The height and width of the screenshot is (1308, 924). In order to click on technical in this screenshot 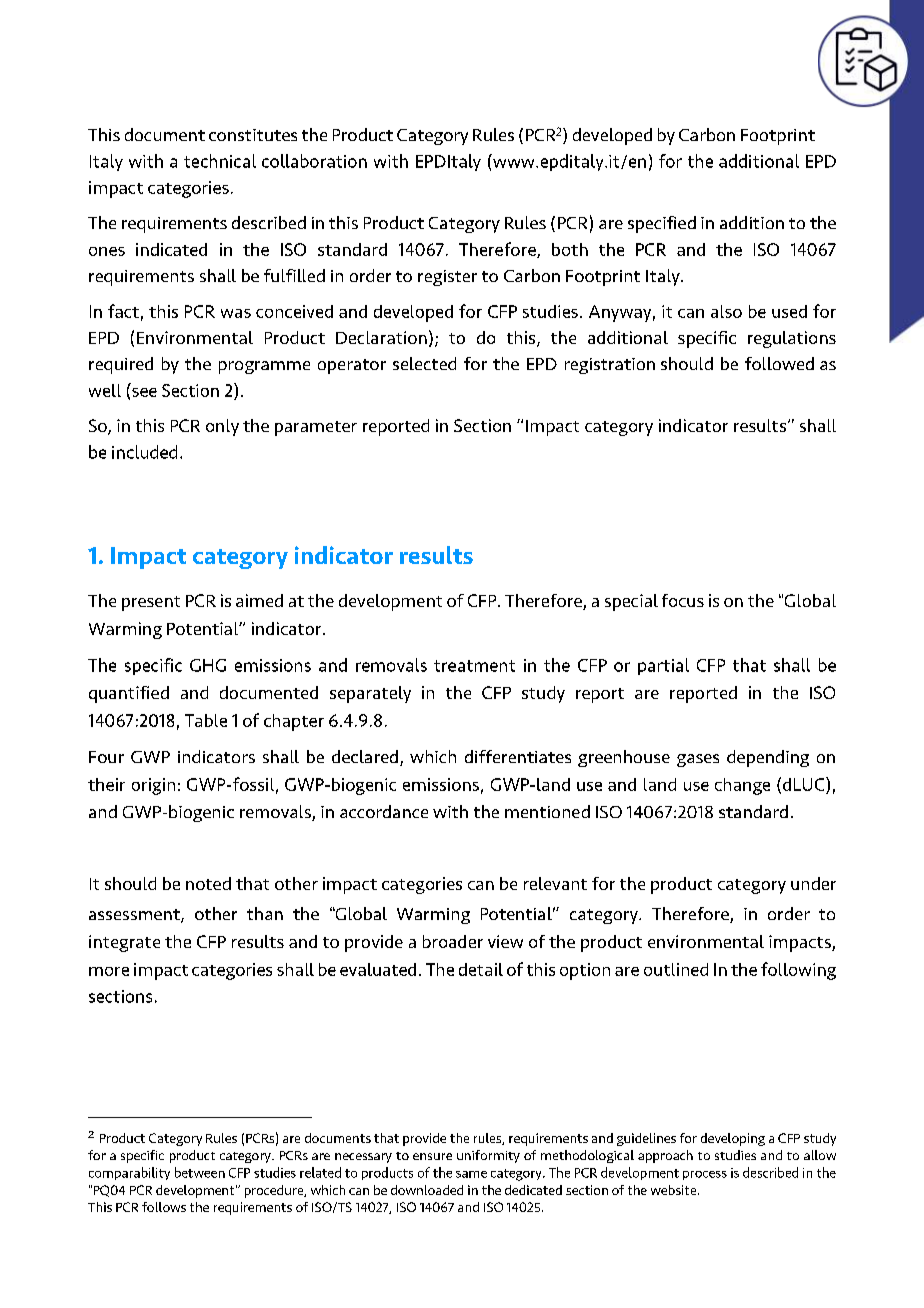, I will do `click(220, 161)`.
